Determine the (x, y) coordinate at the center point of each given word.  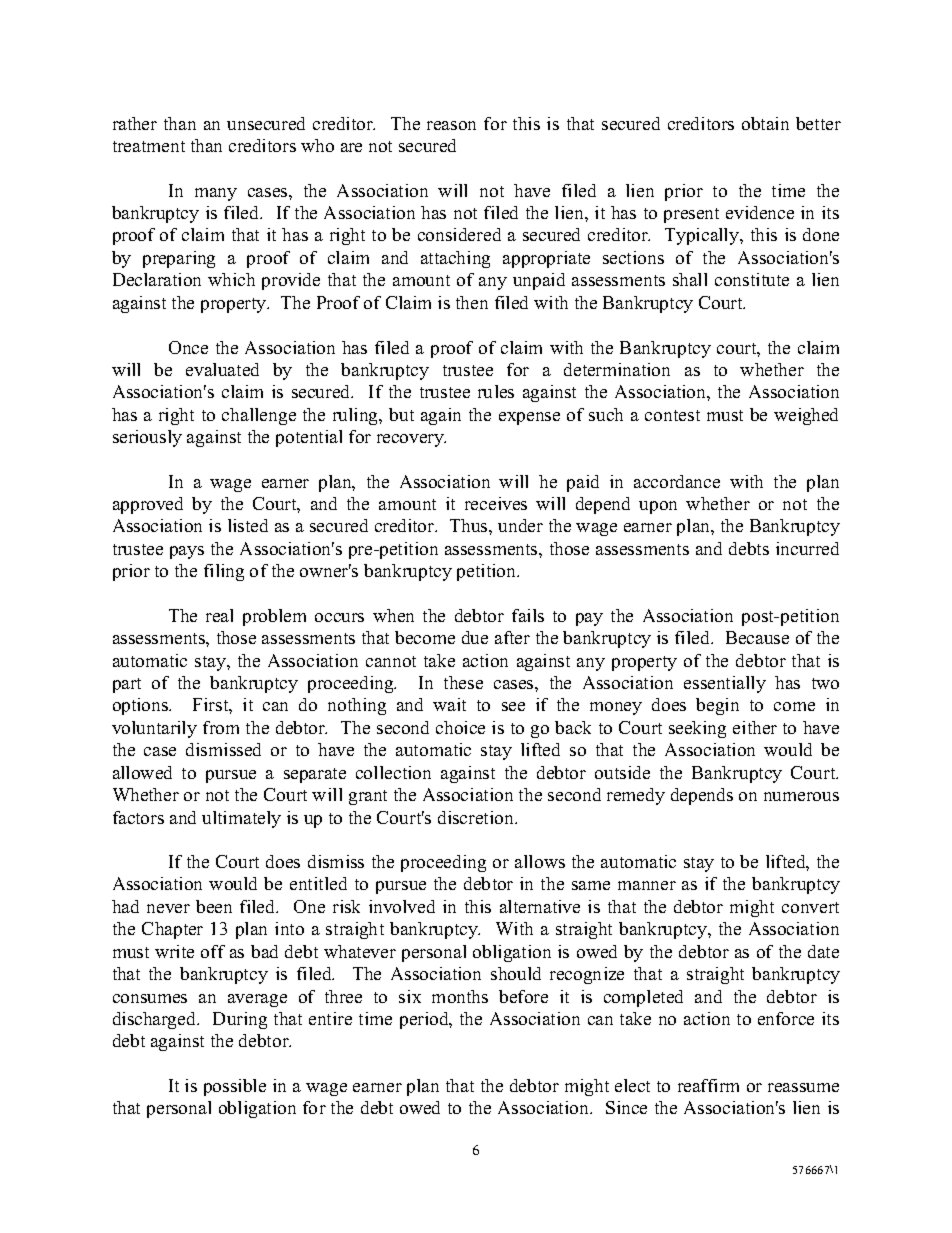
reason (451, 125)
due (475, 637)
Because (757, 637)
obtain (765, 123)
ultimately (241, 819)
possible (235, 1087)
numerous (801, 796)
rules (496, 391)
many (216, 194)
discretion (477, 817)
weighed (806, 416)
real (219, 615)
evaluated (222, 369)
